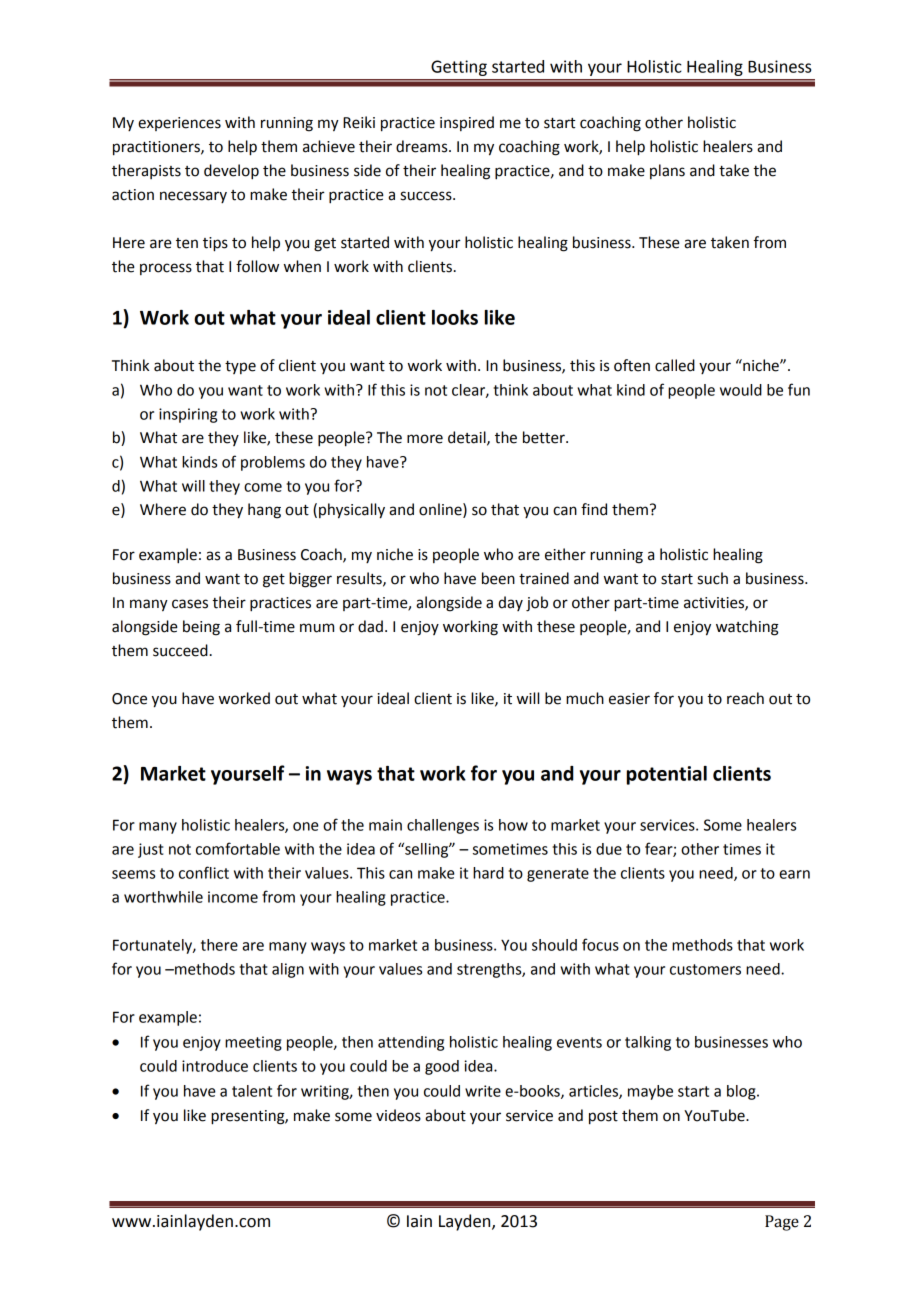 The width and height of the document is (924, 1308). What do you see at coordinates (425, 439) in the document?
I see `more` at bounding box center [425, 439].
